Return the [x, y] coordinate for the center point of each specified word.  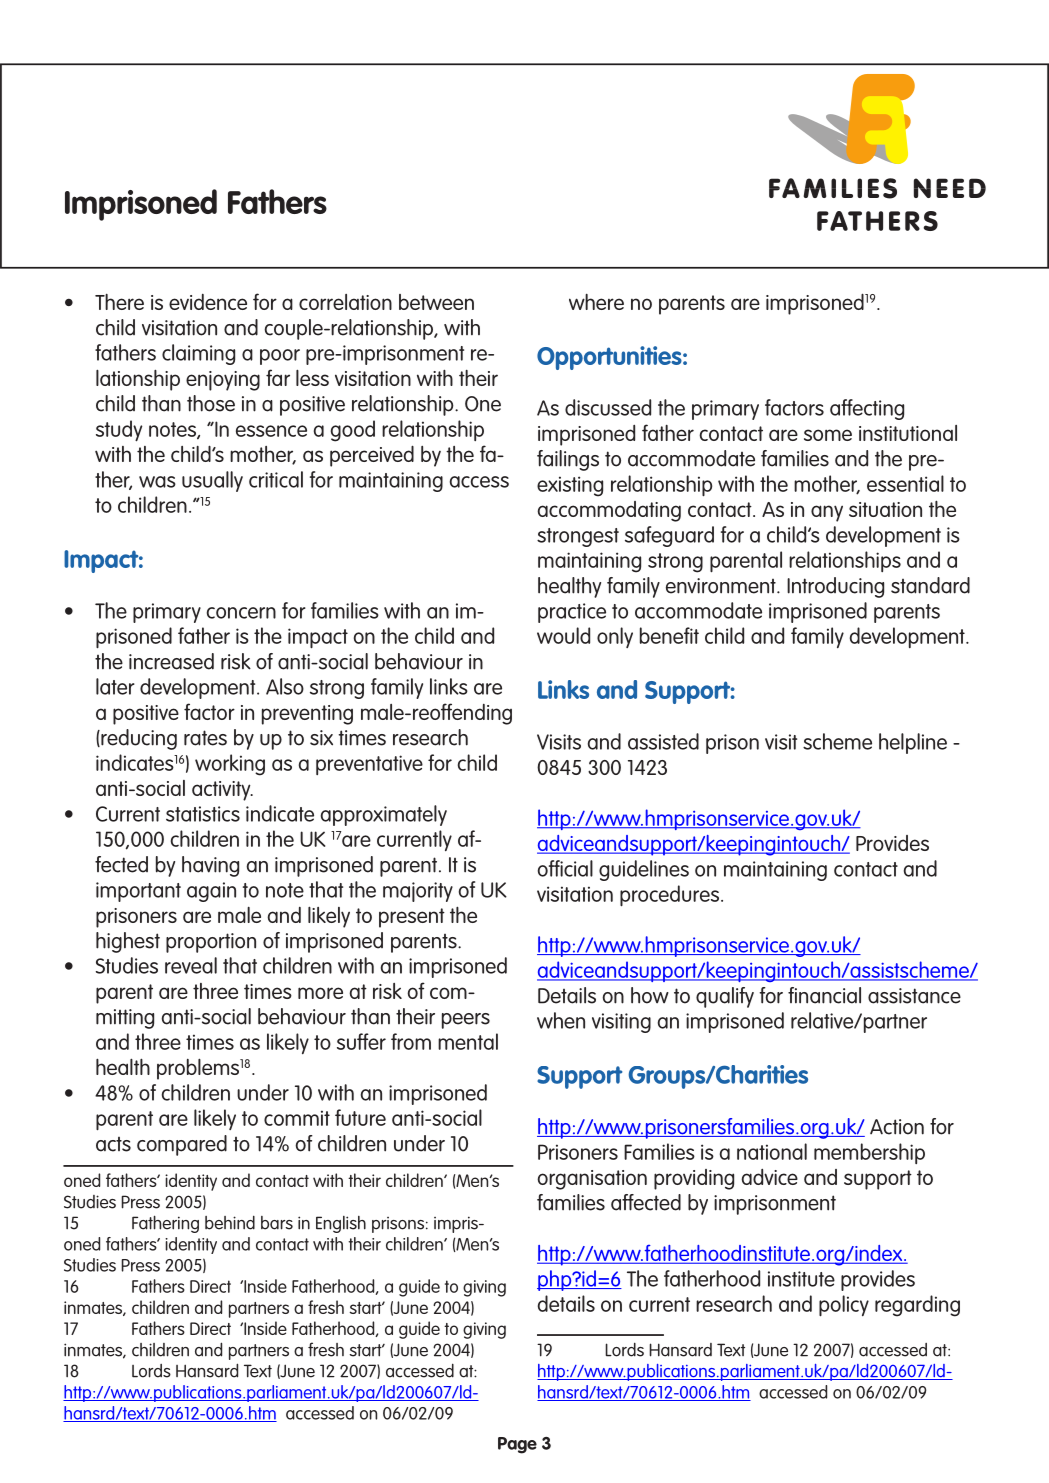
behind [230, 1222]
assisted [663, 741]
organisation [592, 1180]
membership [869, 1153]
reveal [191, 965]
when [561, 1020]
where [596, 302]
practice [572, 613]
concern [241, 613]
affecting [867, 409]
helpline [913, 743]
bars [277, 1223]
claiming [198, 354]
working [230, 765]
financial [824, 995]
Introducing [835, 587]
